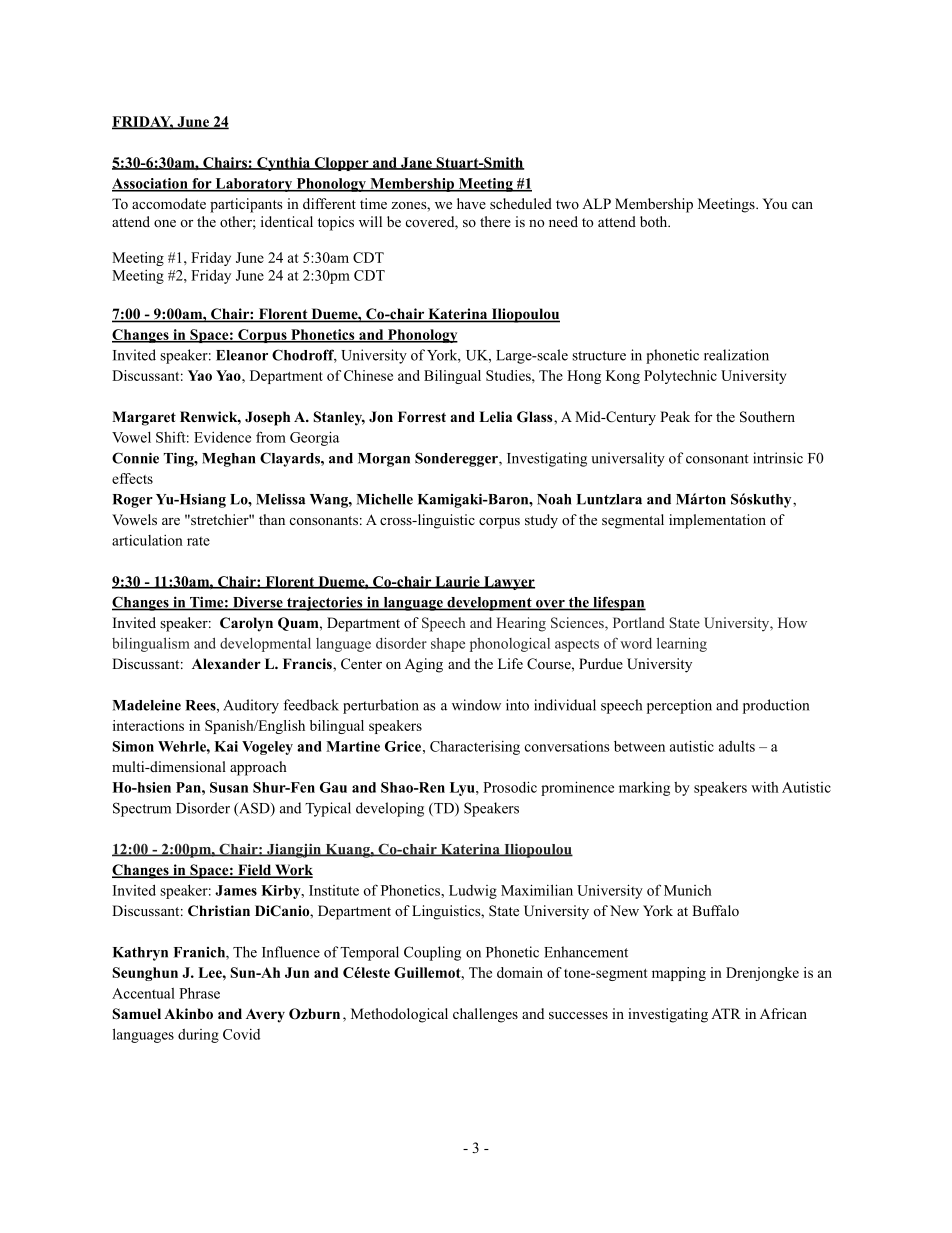 This page has height=1233, width=952. Describe the element at coordinates (246, 205) in the page. I see `participants` at that location.
